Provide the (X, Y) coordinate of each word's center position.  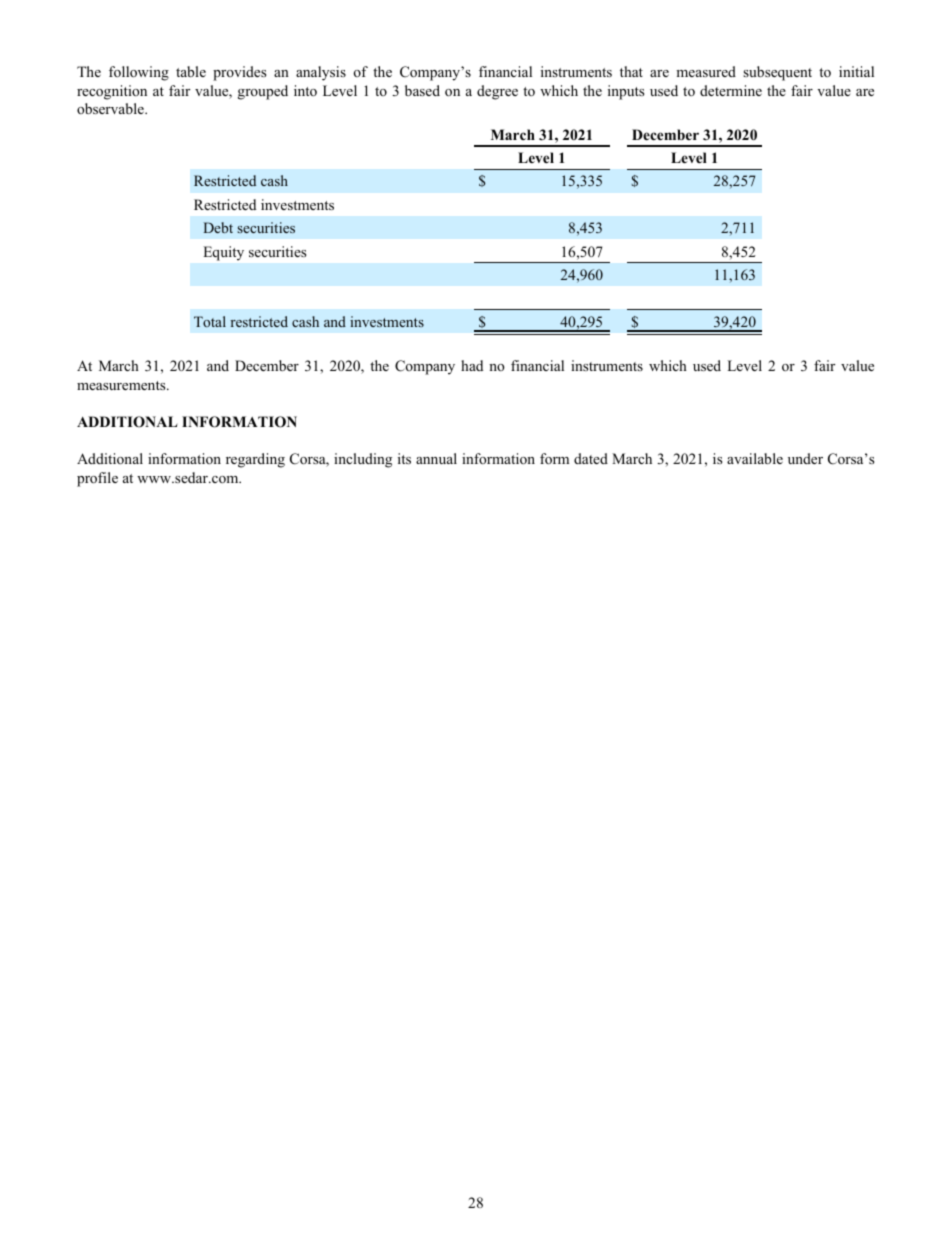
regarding (255, 460)
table (191, 71)
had (472, 365)
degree (497, 92)
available (755, 458)
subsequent (777, 73)
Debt (218, 227)
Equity (224, 253)
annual (436, 458)
